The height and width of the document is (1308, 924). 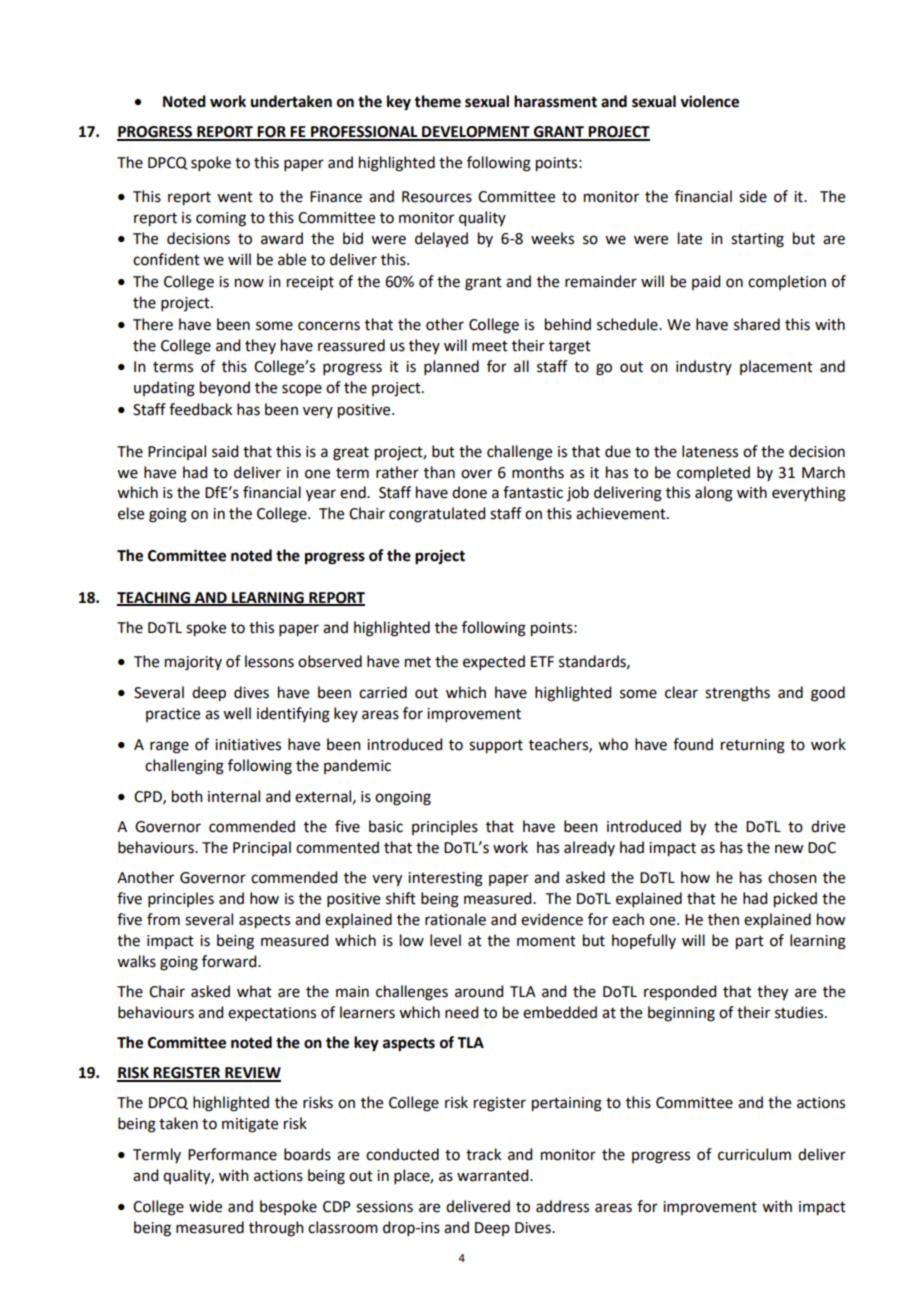 I want to click on expected, so click(x=494, y=662).
